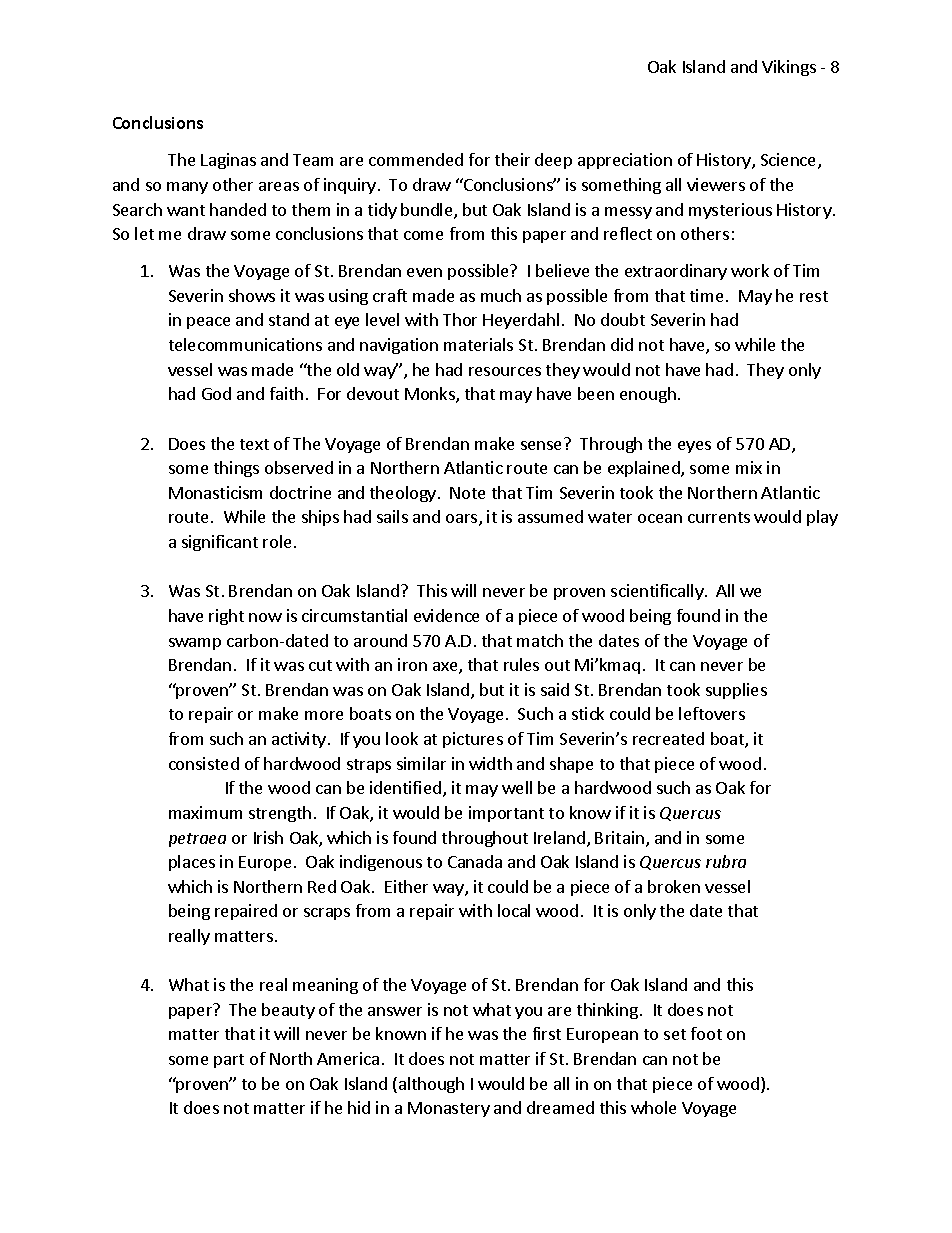 Image resolution: width=952 pixels, height=1233 pixels. What do you see at coordinates (512, 159) in the image?
I see `their` at bounding box center [512, 159].
